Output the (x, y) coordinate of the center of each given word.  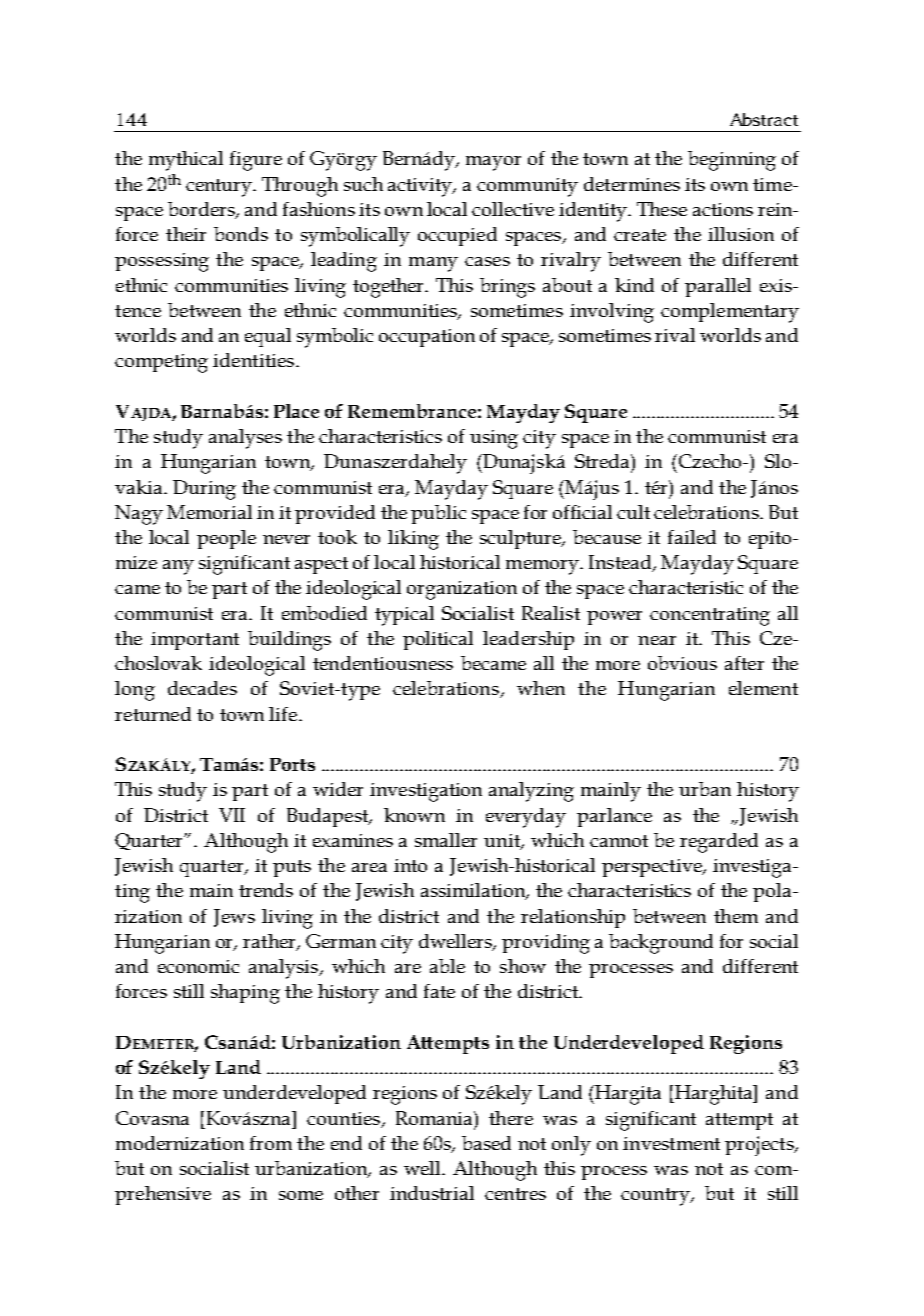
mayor (493, 163)
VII (232, 815)
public (438, 514)
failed (692, 537)
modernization (180, 1143)
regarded (719, 843)
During (204, 490)
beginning (732, 161)
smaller (446, 840)
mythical (186, 161)
